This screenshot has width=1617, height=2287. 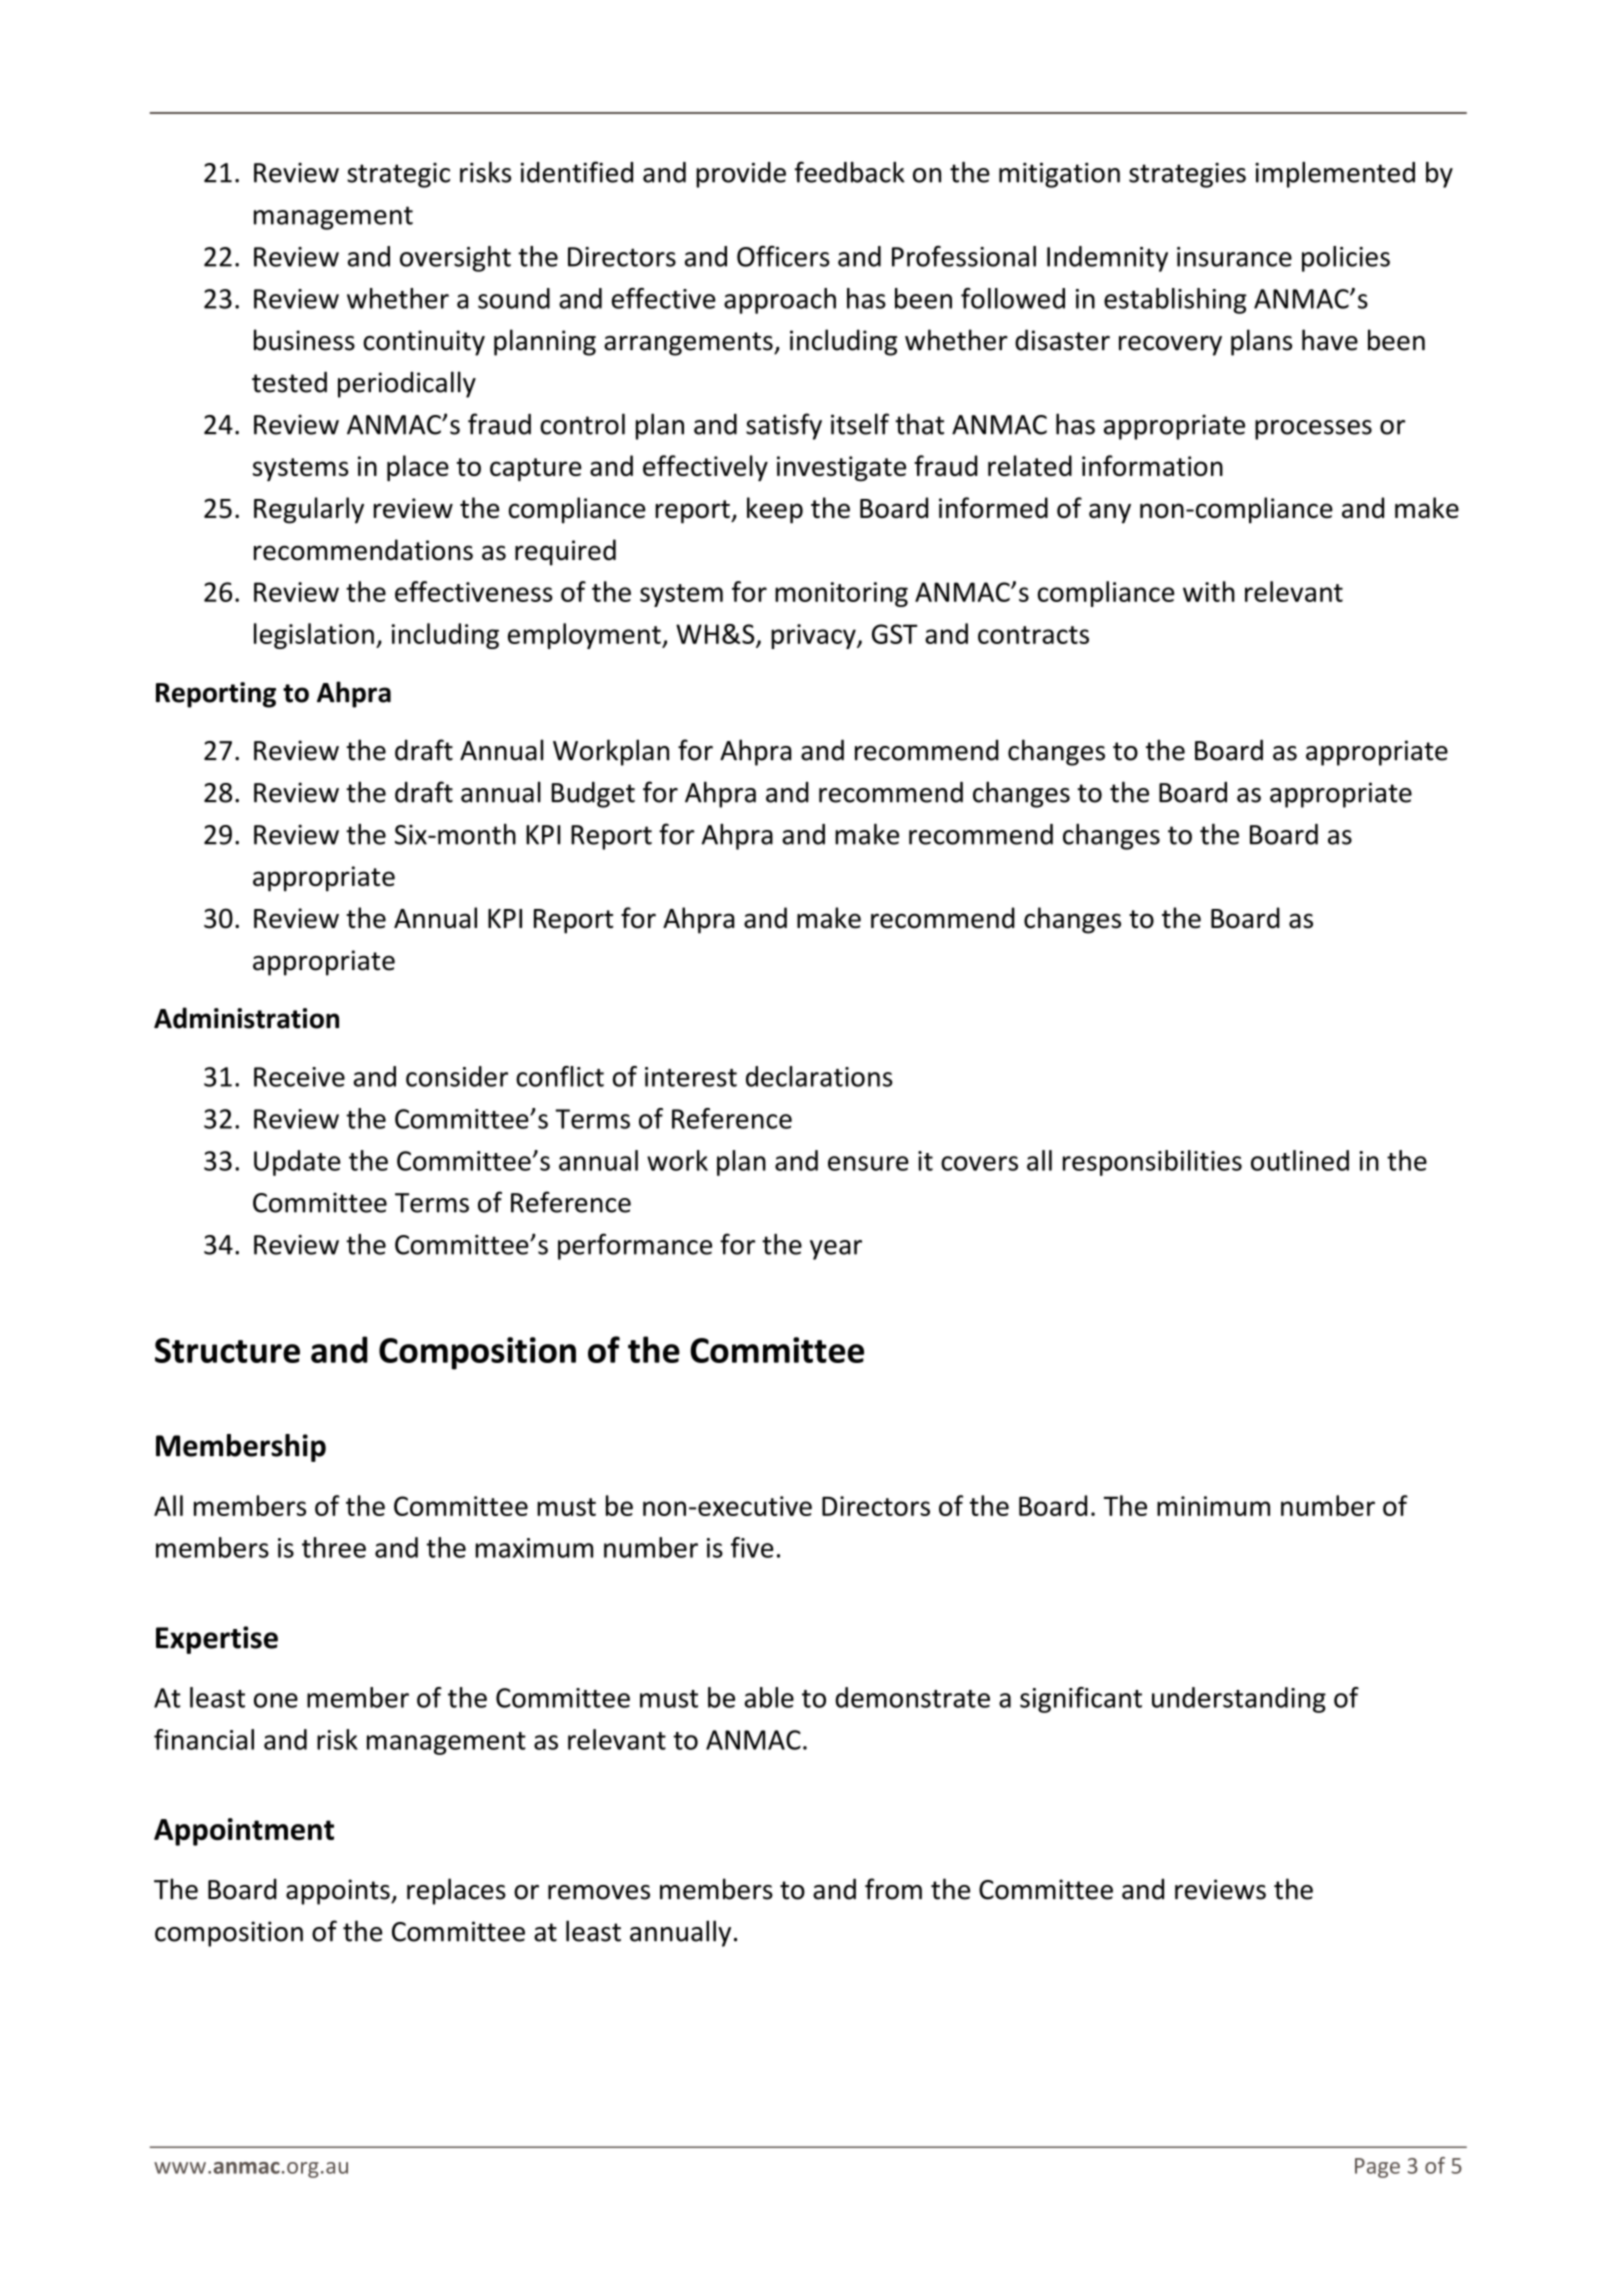 What do you see at coordinates (1377, 2168) in the screenshot?
I see `Page` at bounding box center [1377, 2168].
